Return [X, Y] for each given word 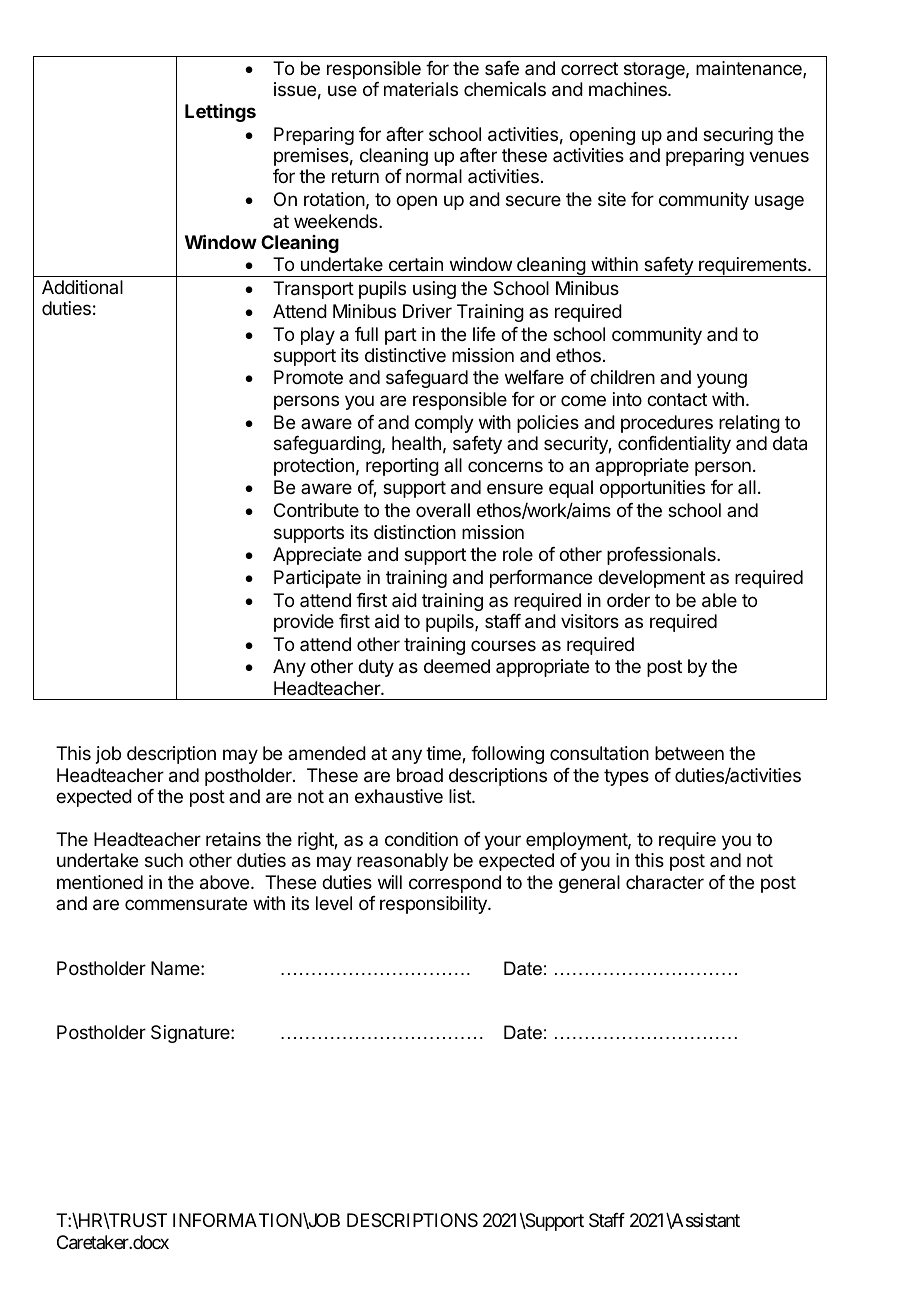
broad [420, 775]
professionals [662, 556]
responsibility [434, 905]
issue [295, 89]
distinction [415, 532]
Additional [82, 287]
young [722, 380]
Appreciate [317, 556]
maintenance [750, 69]
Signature [191, 1034]
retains [233, 839]
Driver [427, 311]
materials [421, 89]
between [689, 753]
